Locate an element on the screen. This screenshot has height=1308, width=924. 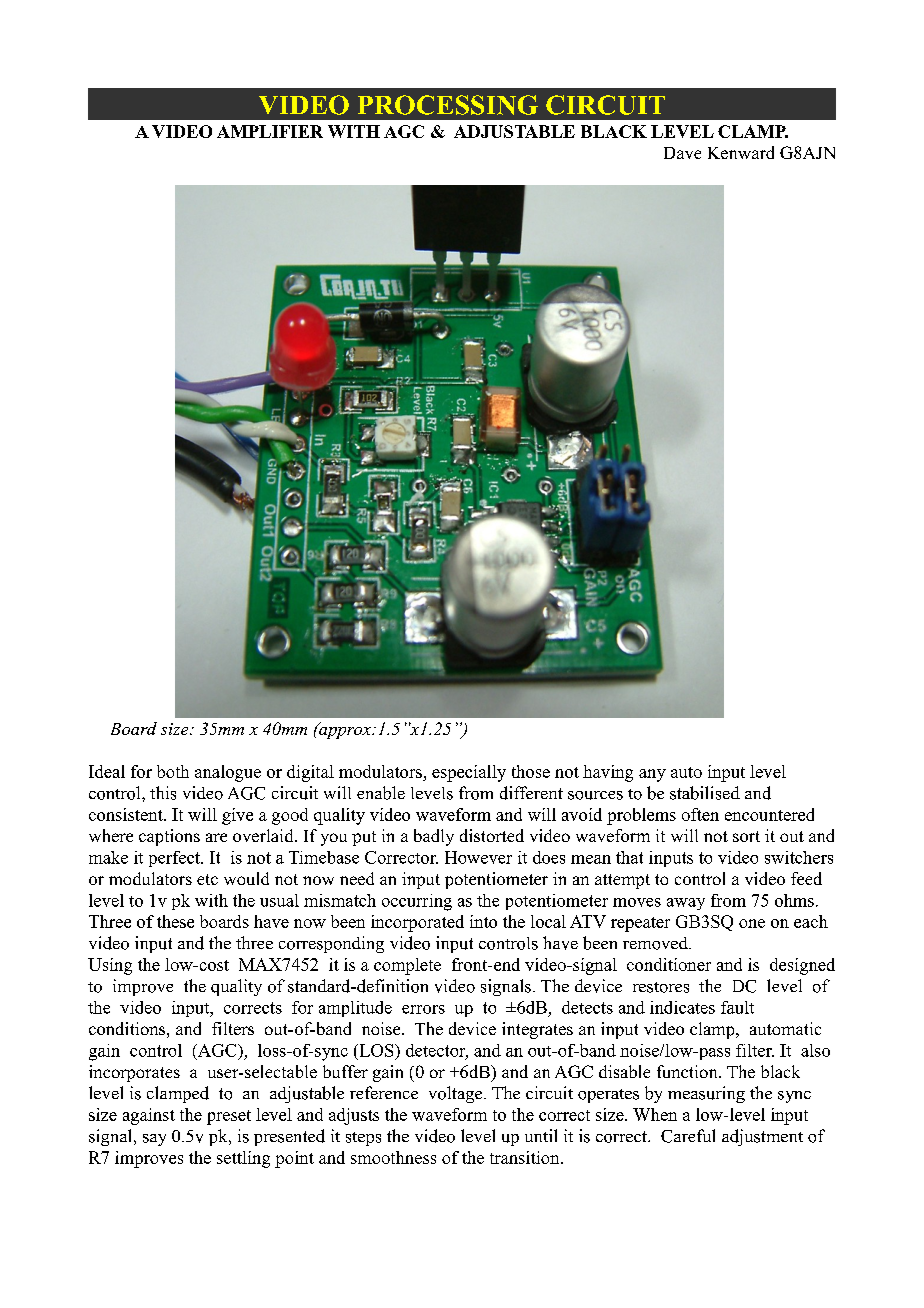
stabilised is located at coordinates (705, 793).
